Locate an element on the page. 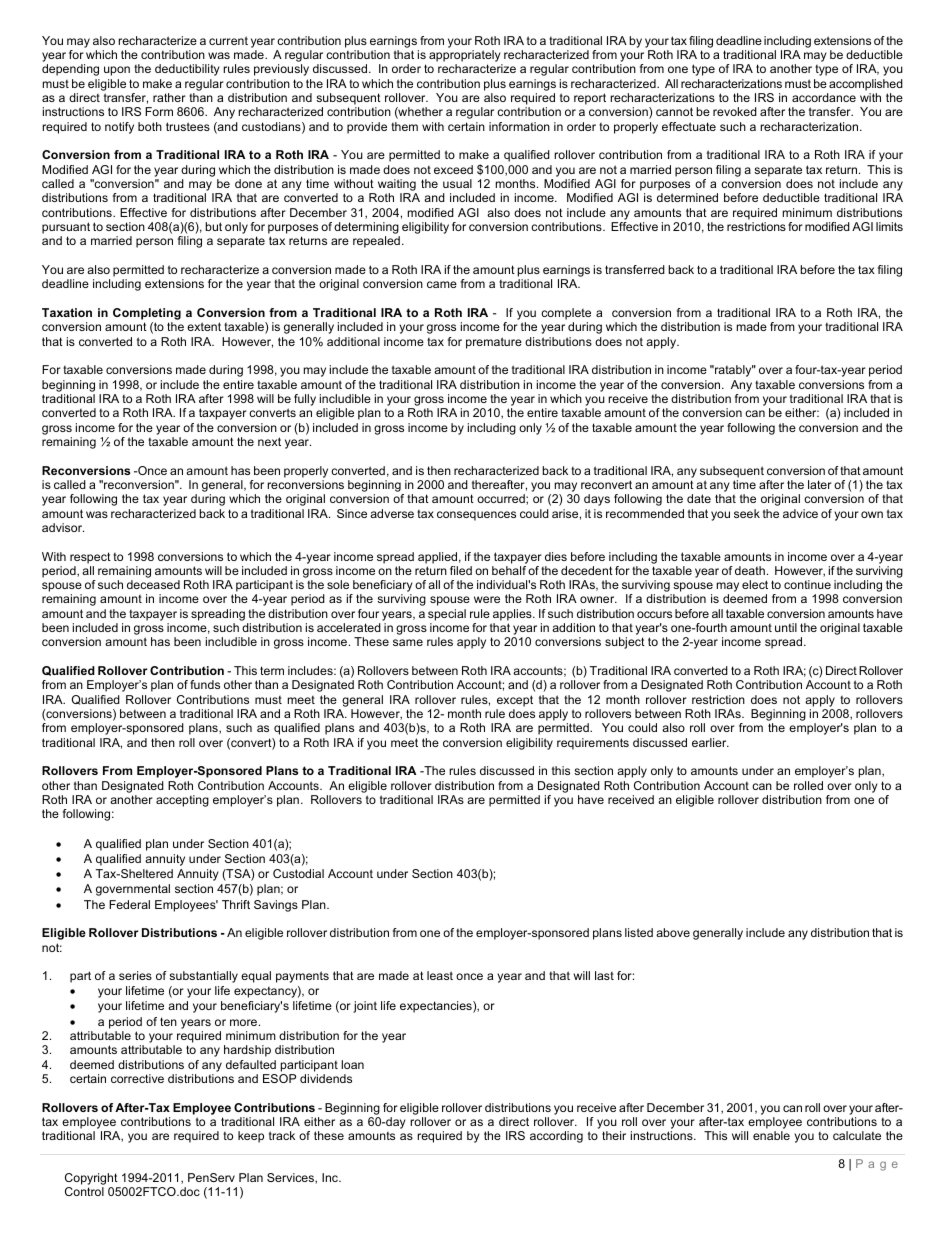  accordance is located at coordinates (824, 97).
